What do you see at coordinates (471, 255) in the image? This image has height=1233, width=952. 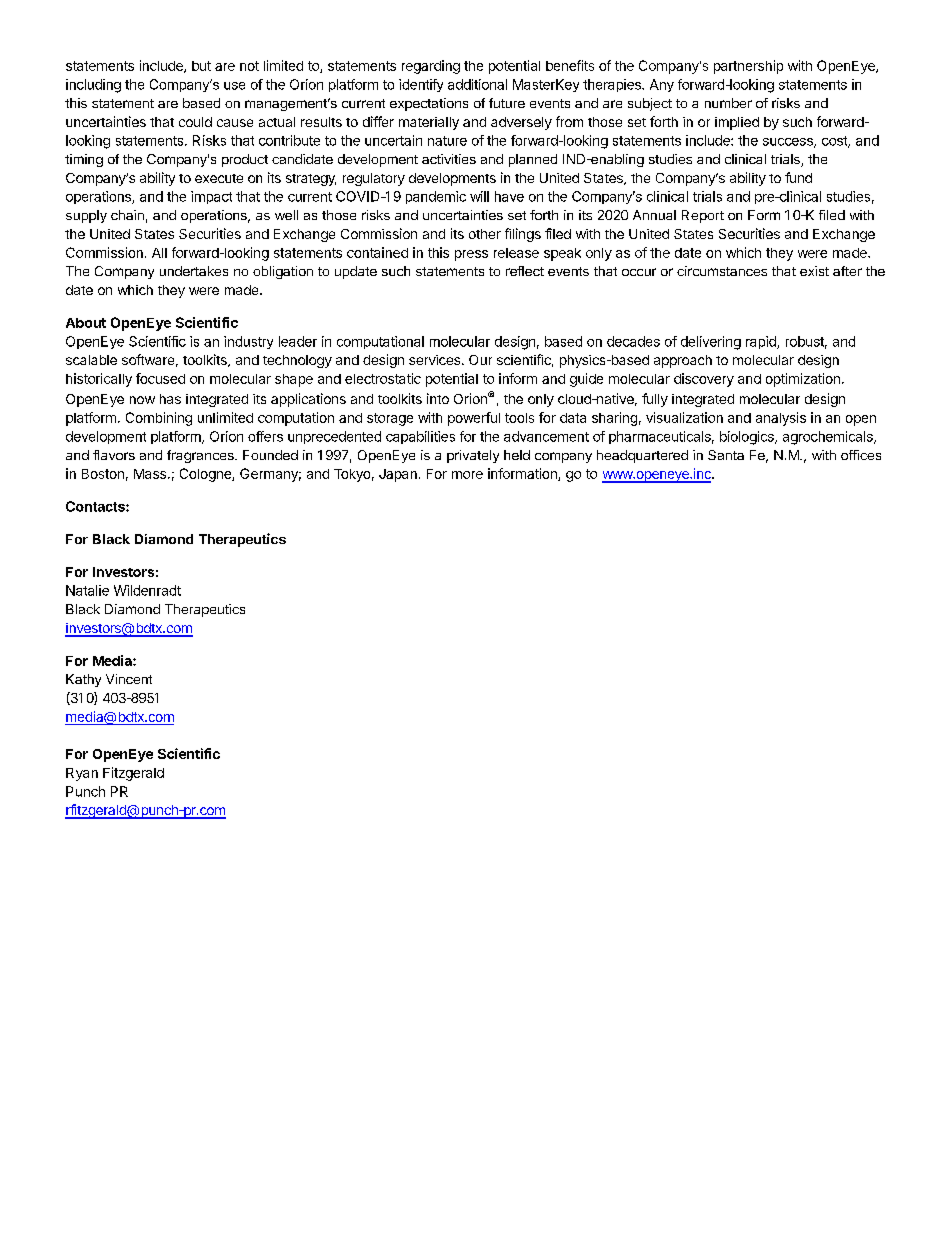 I see `press` at bounding box center [471, 255].
